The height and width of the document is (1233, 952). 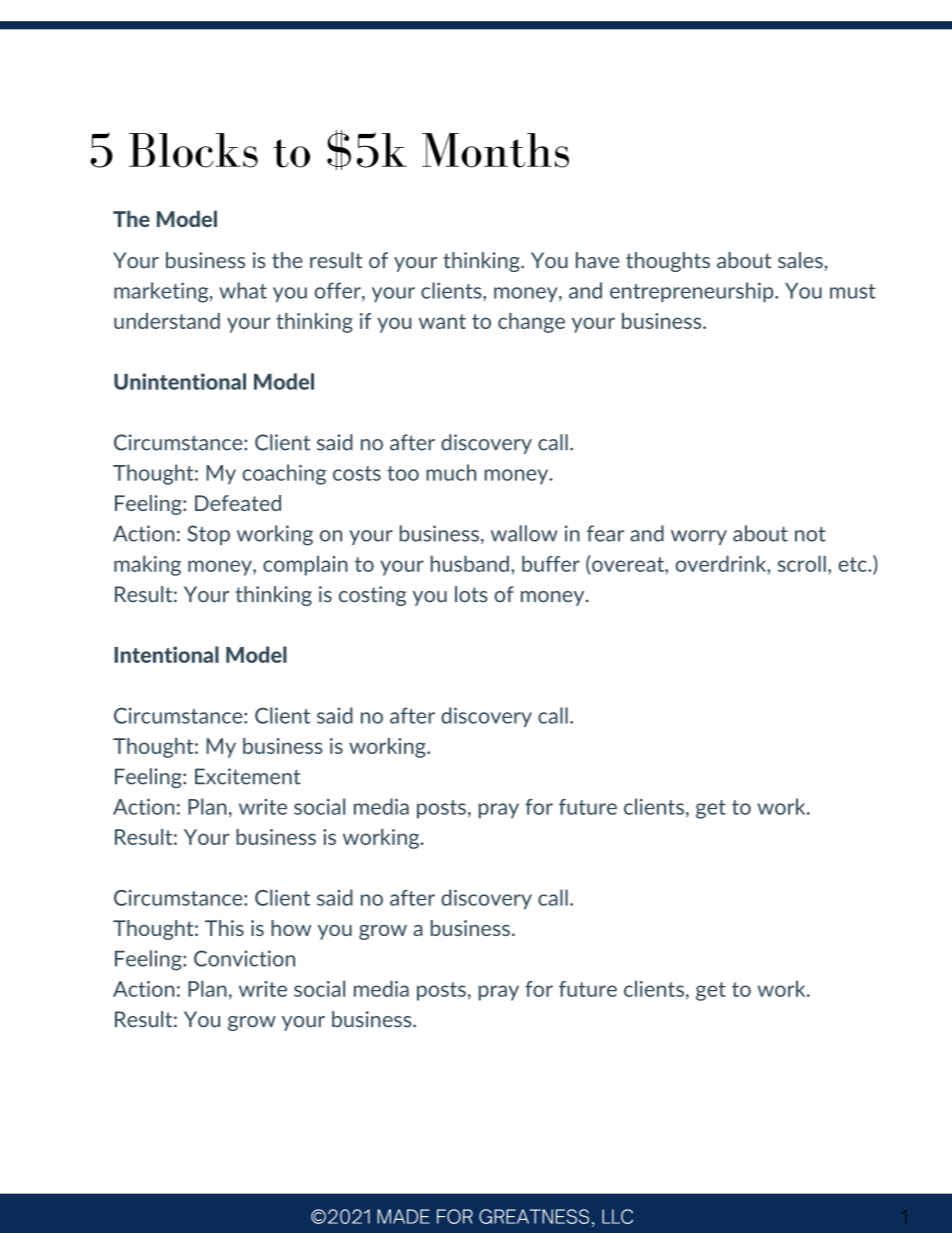 What do you see at coordinates (617, 1216) in the document?
I see `LLC` at bounding box center [617, 1216].
